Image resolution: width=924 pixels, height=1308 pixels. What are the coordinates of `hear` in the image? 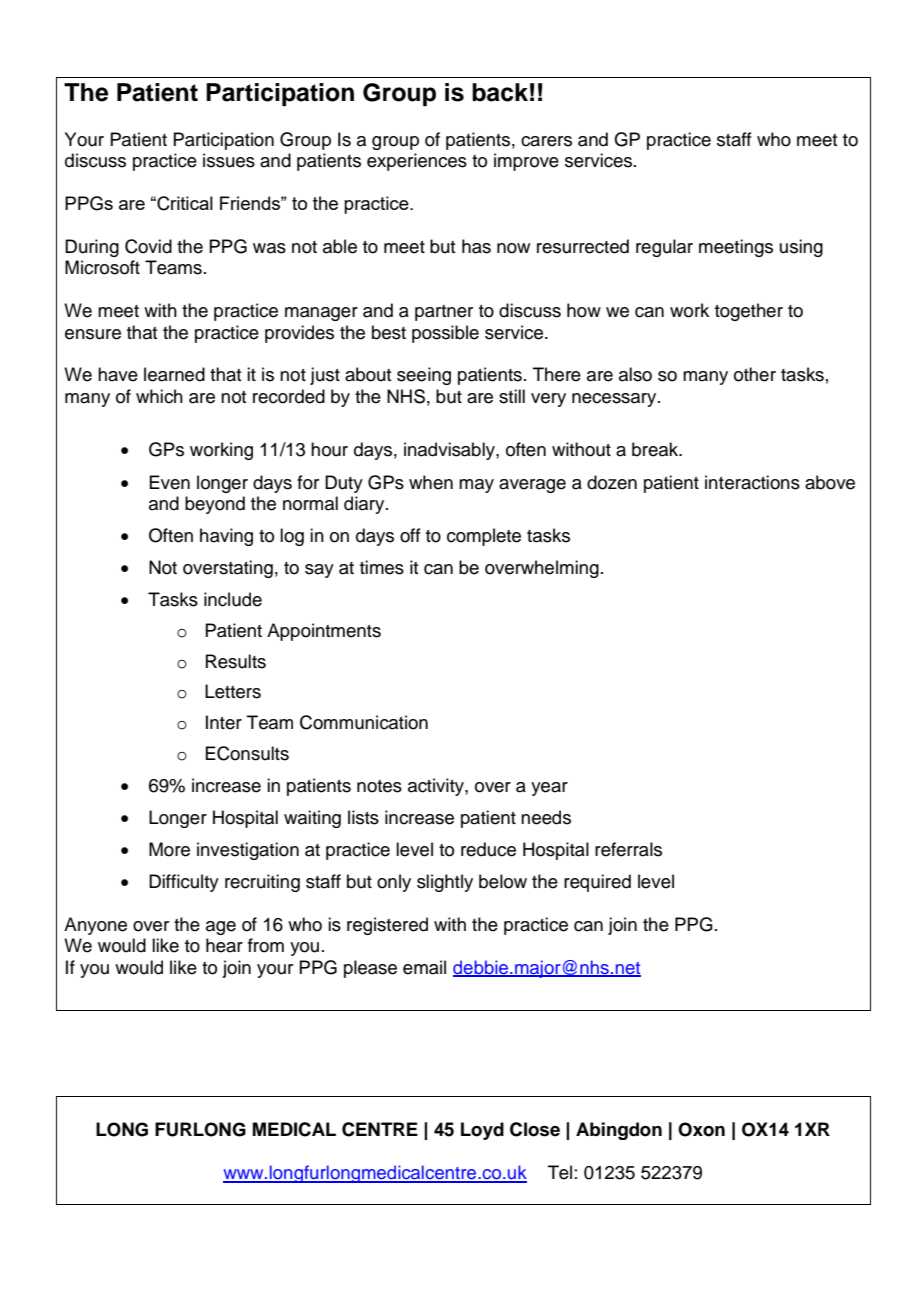 It's located at (224, 945).
